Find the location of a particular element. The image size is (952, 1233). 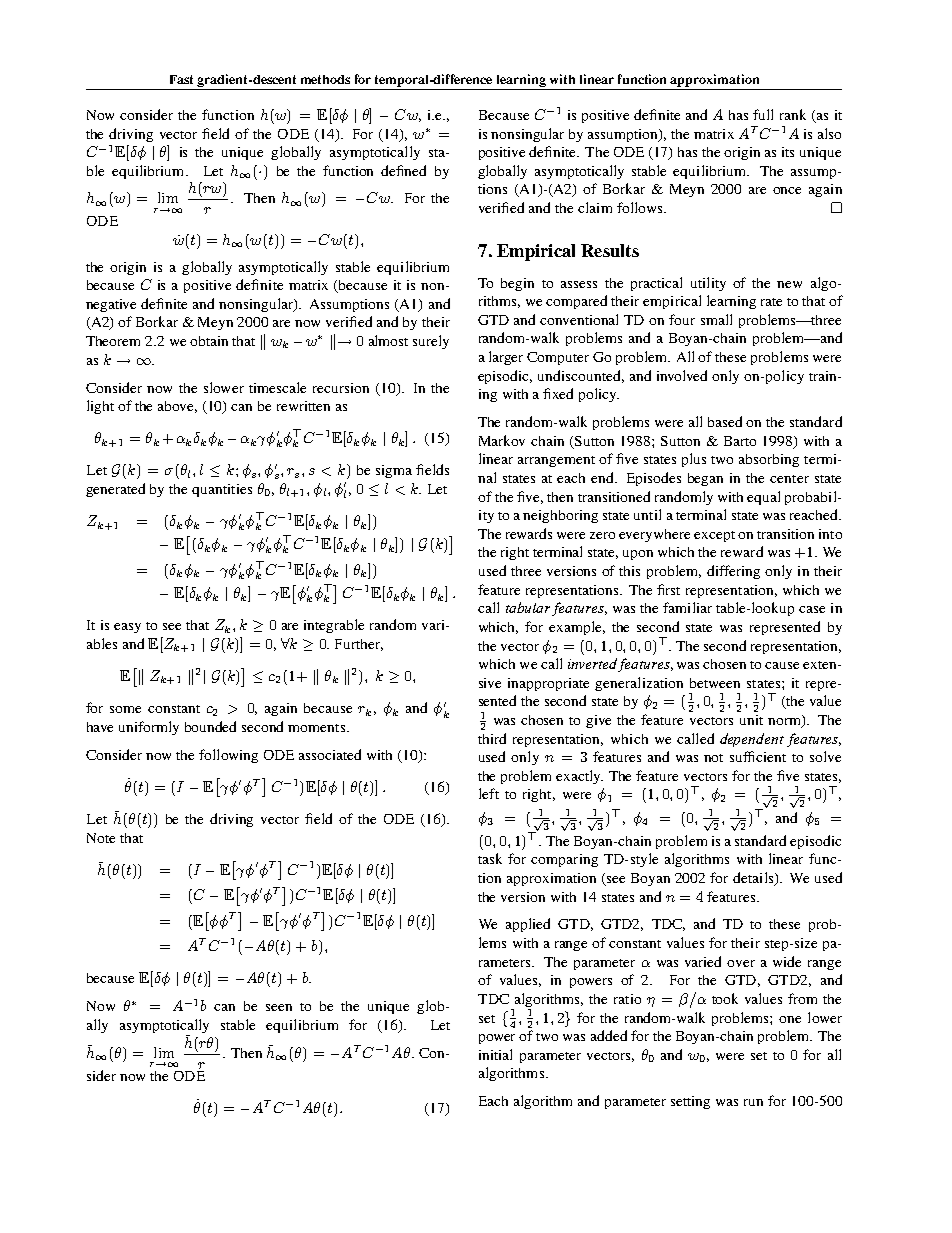

full is located at coordinates (763, 114).
